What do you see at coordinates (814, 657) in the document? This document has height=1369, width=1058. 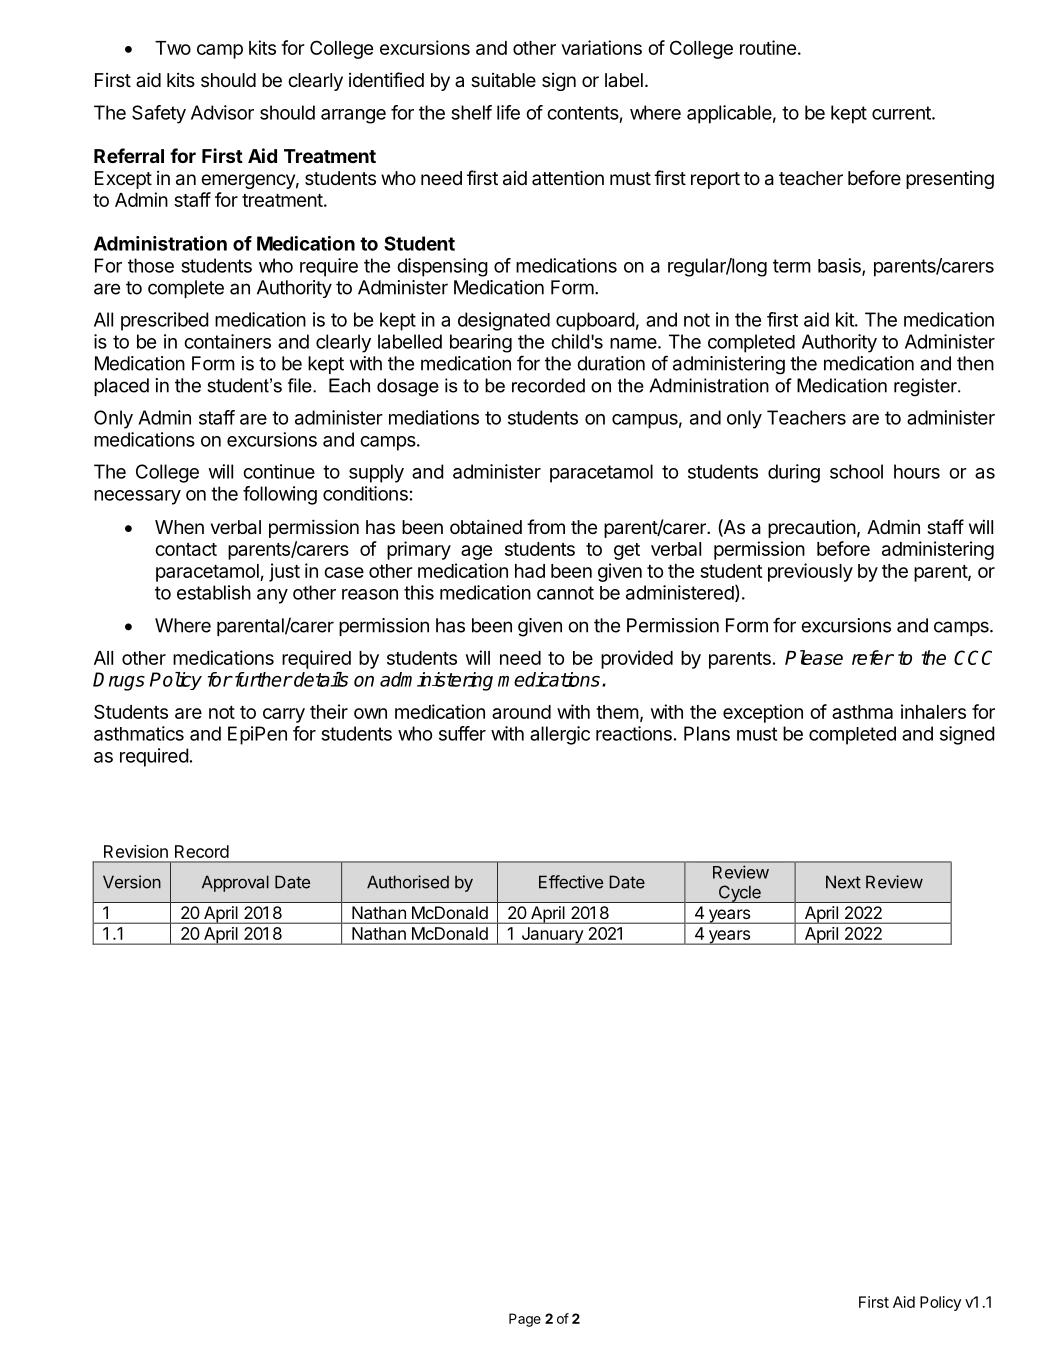 I see `Please` at bounding box center [814, 657].
